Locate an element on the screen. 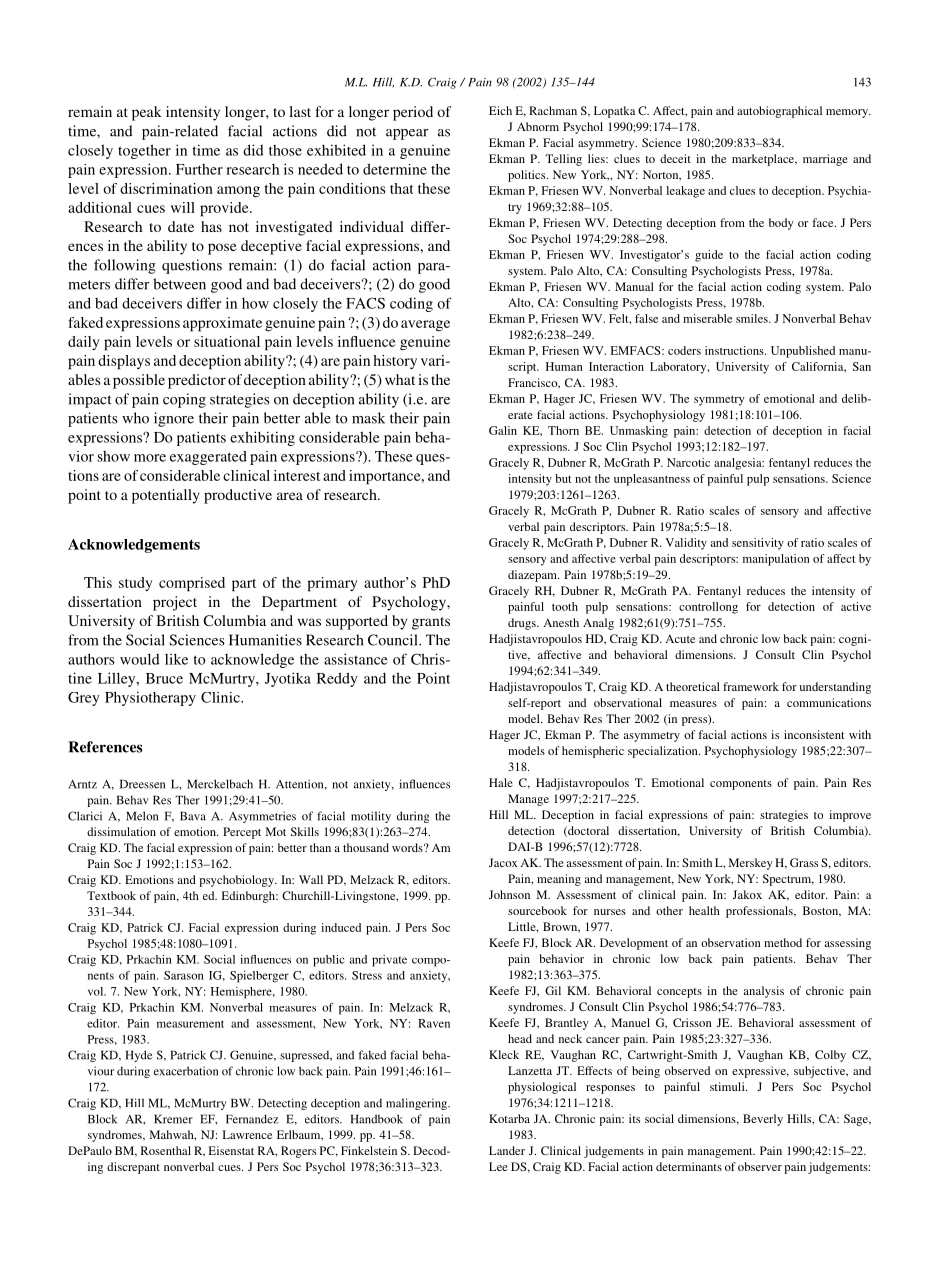 Image resolution: width=952 pixels, height=1271 pixels. marketplace is located at coordinates (764, 160).
